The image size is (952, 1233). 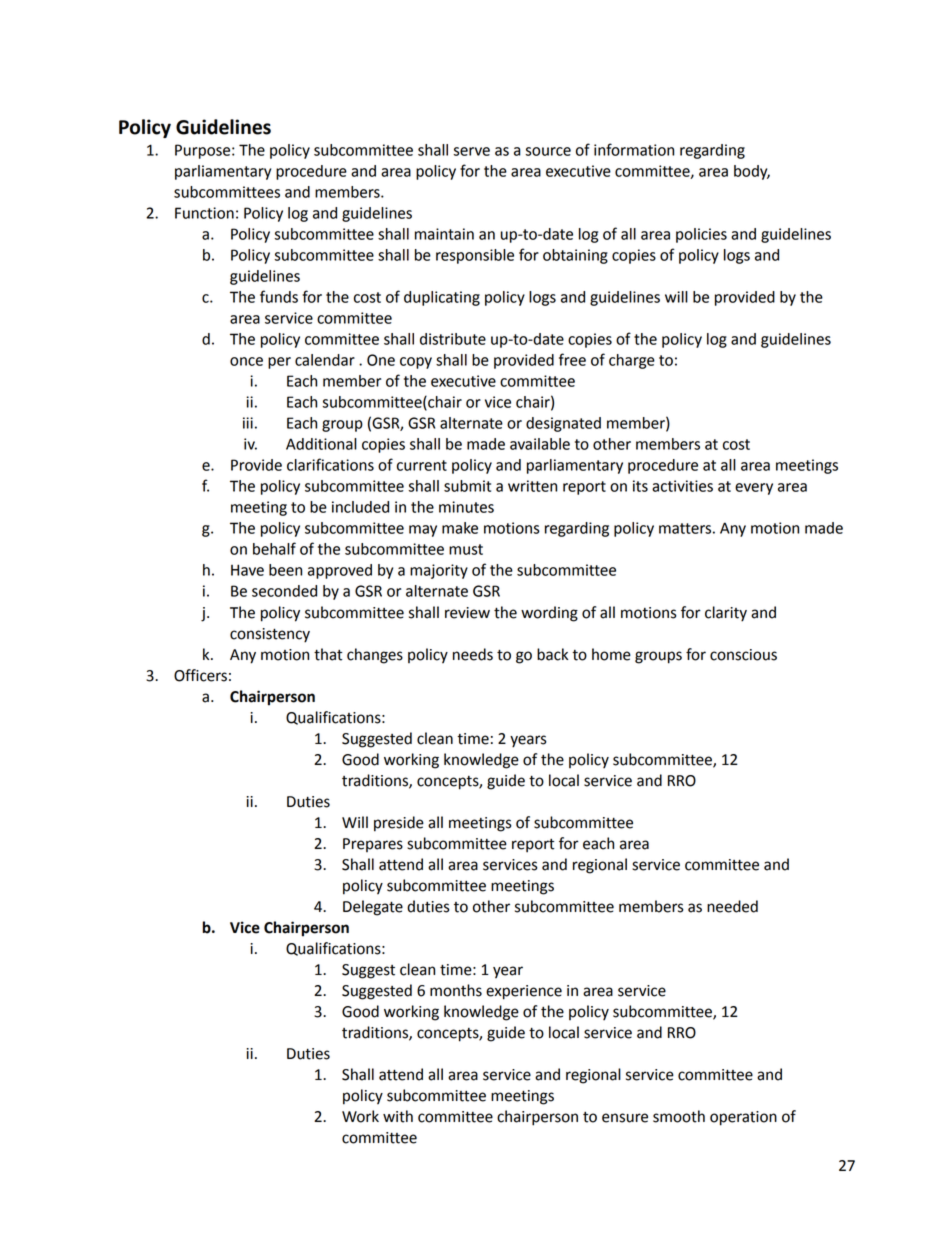 I want to click on smooth, so click(x=679, y=1116).
